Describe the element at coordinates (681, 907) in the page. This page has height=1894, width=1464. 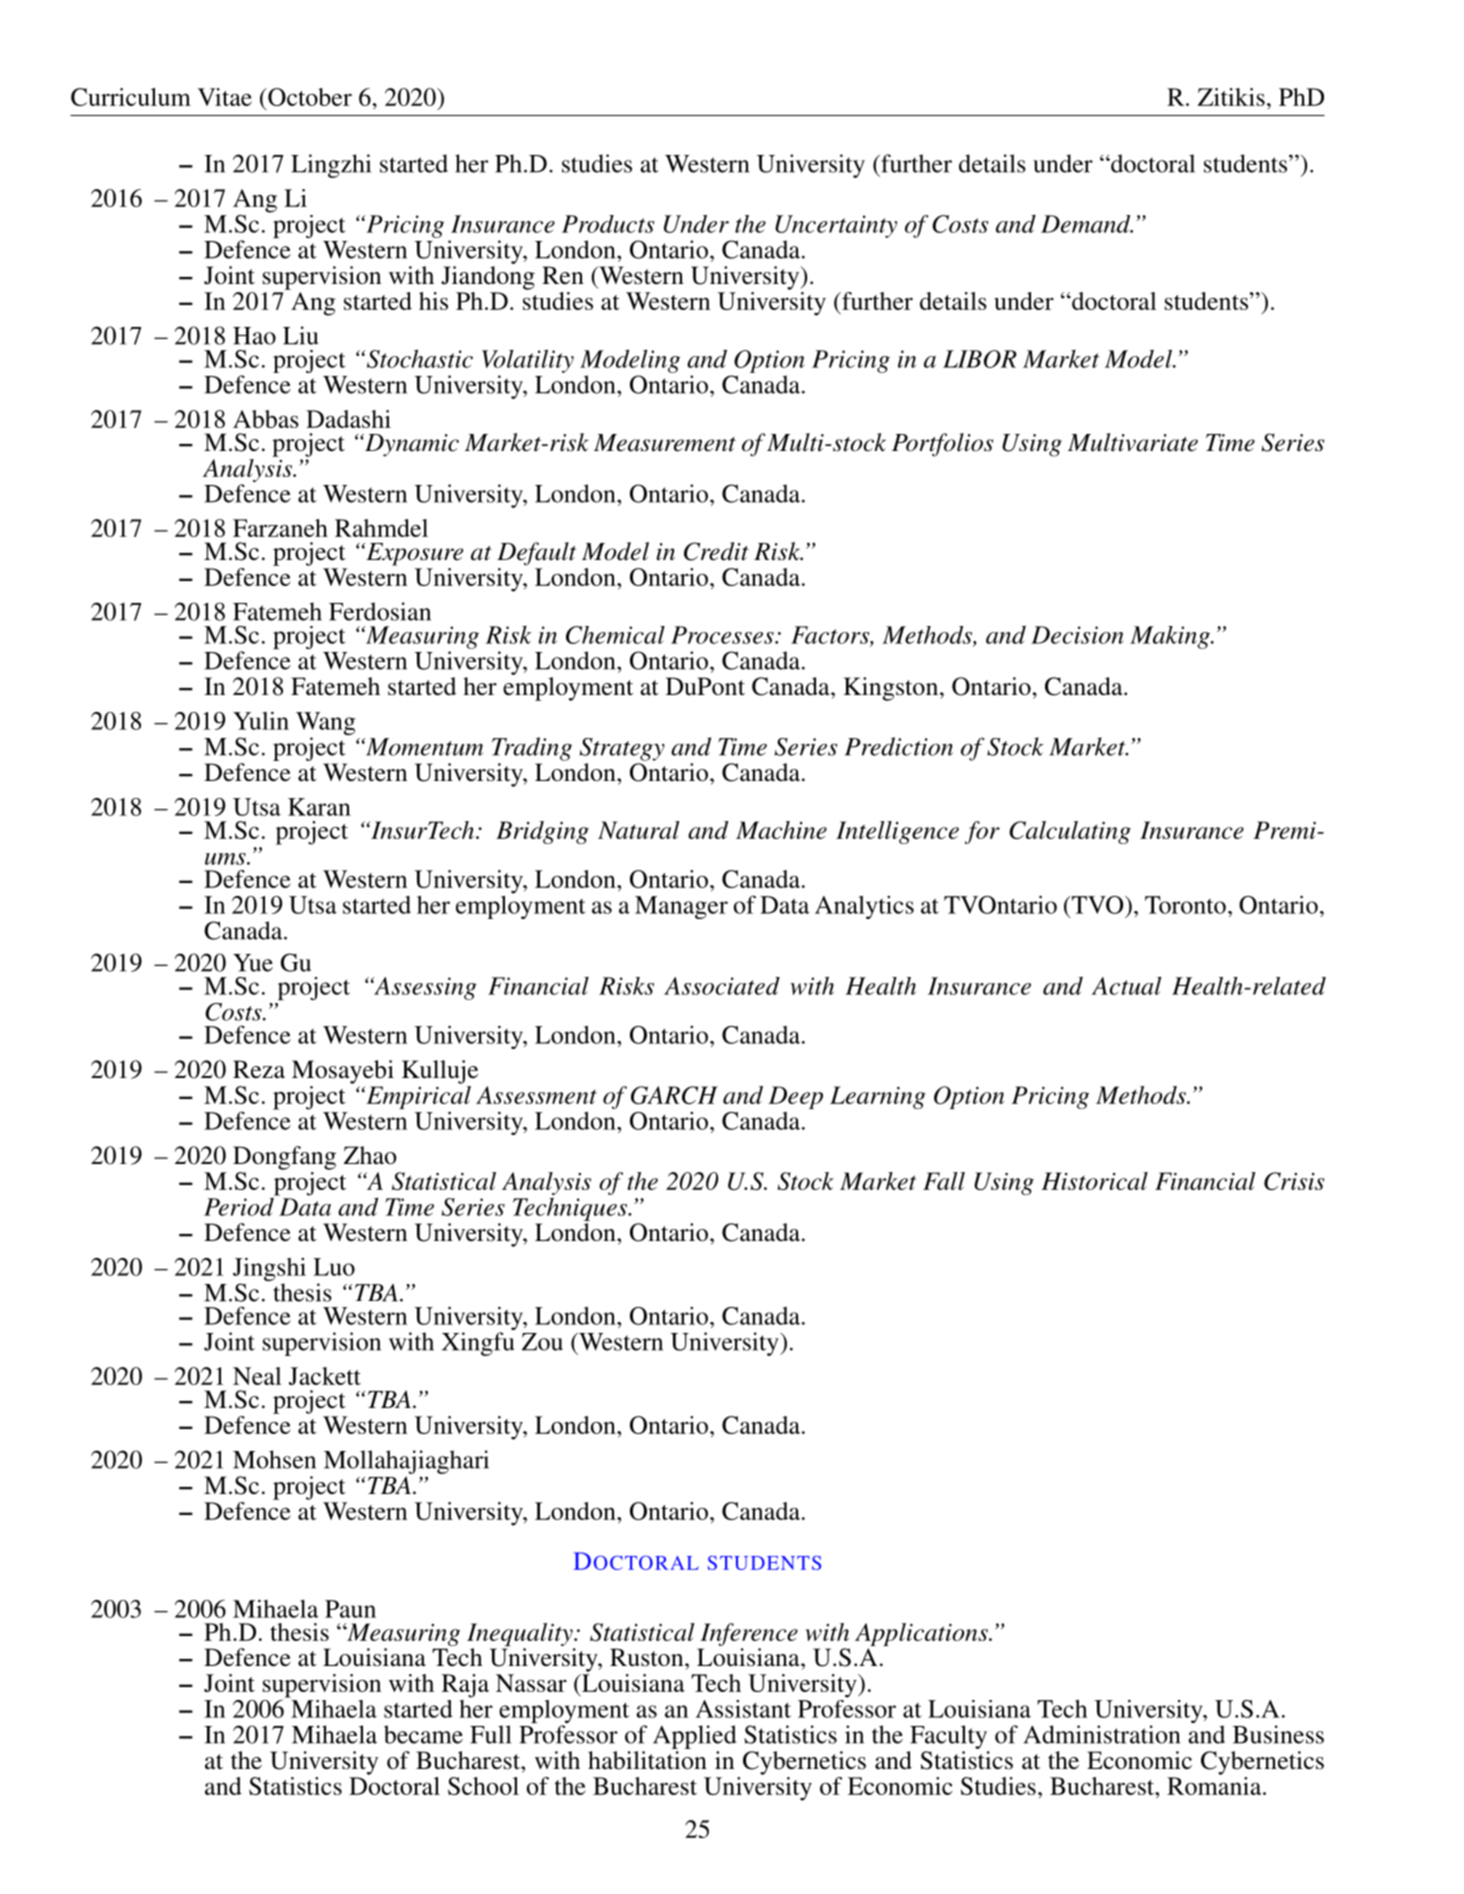
I see `Manager` at that location.
